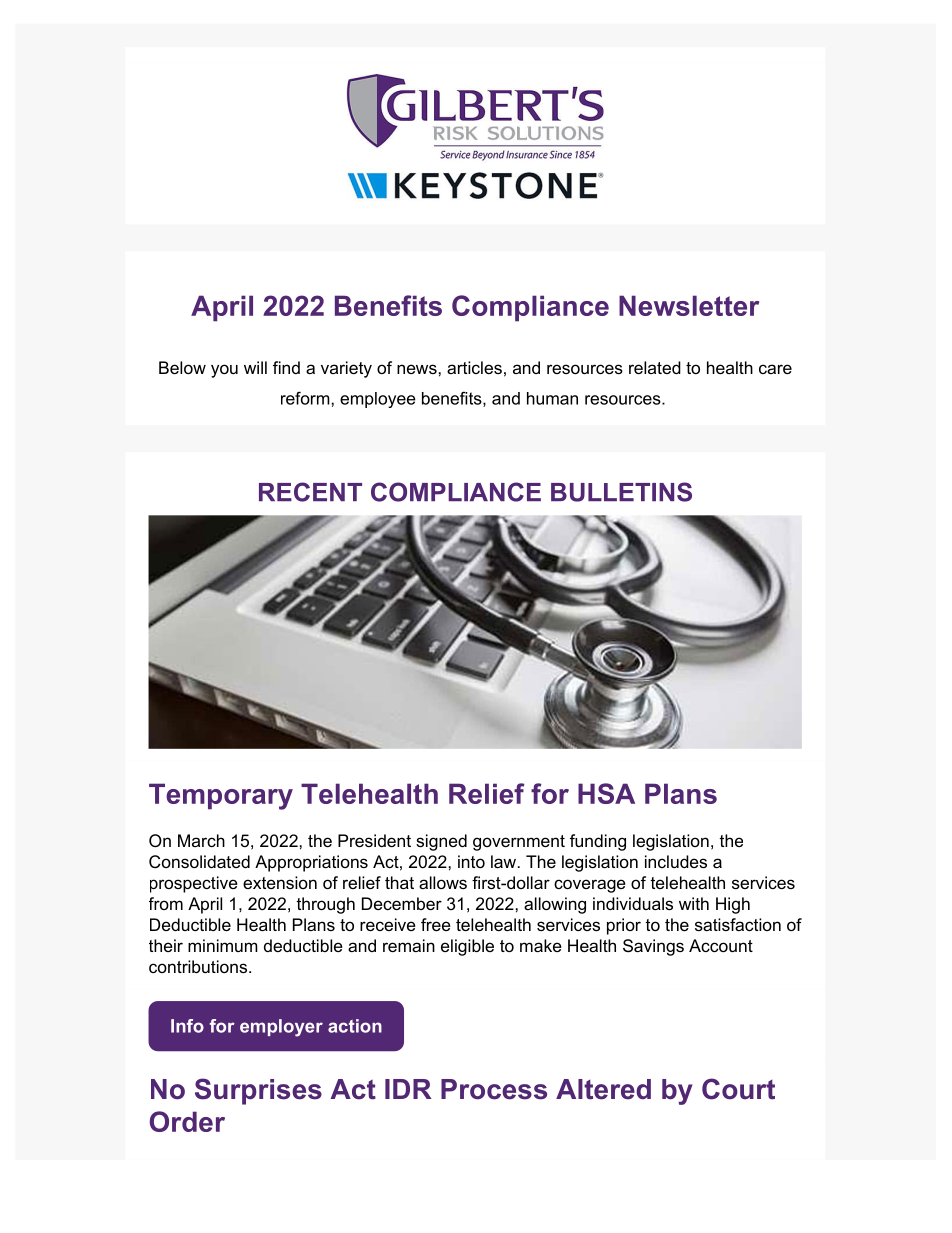  I want to click on Process, so click(494, 1089).
